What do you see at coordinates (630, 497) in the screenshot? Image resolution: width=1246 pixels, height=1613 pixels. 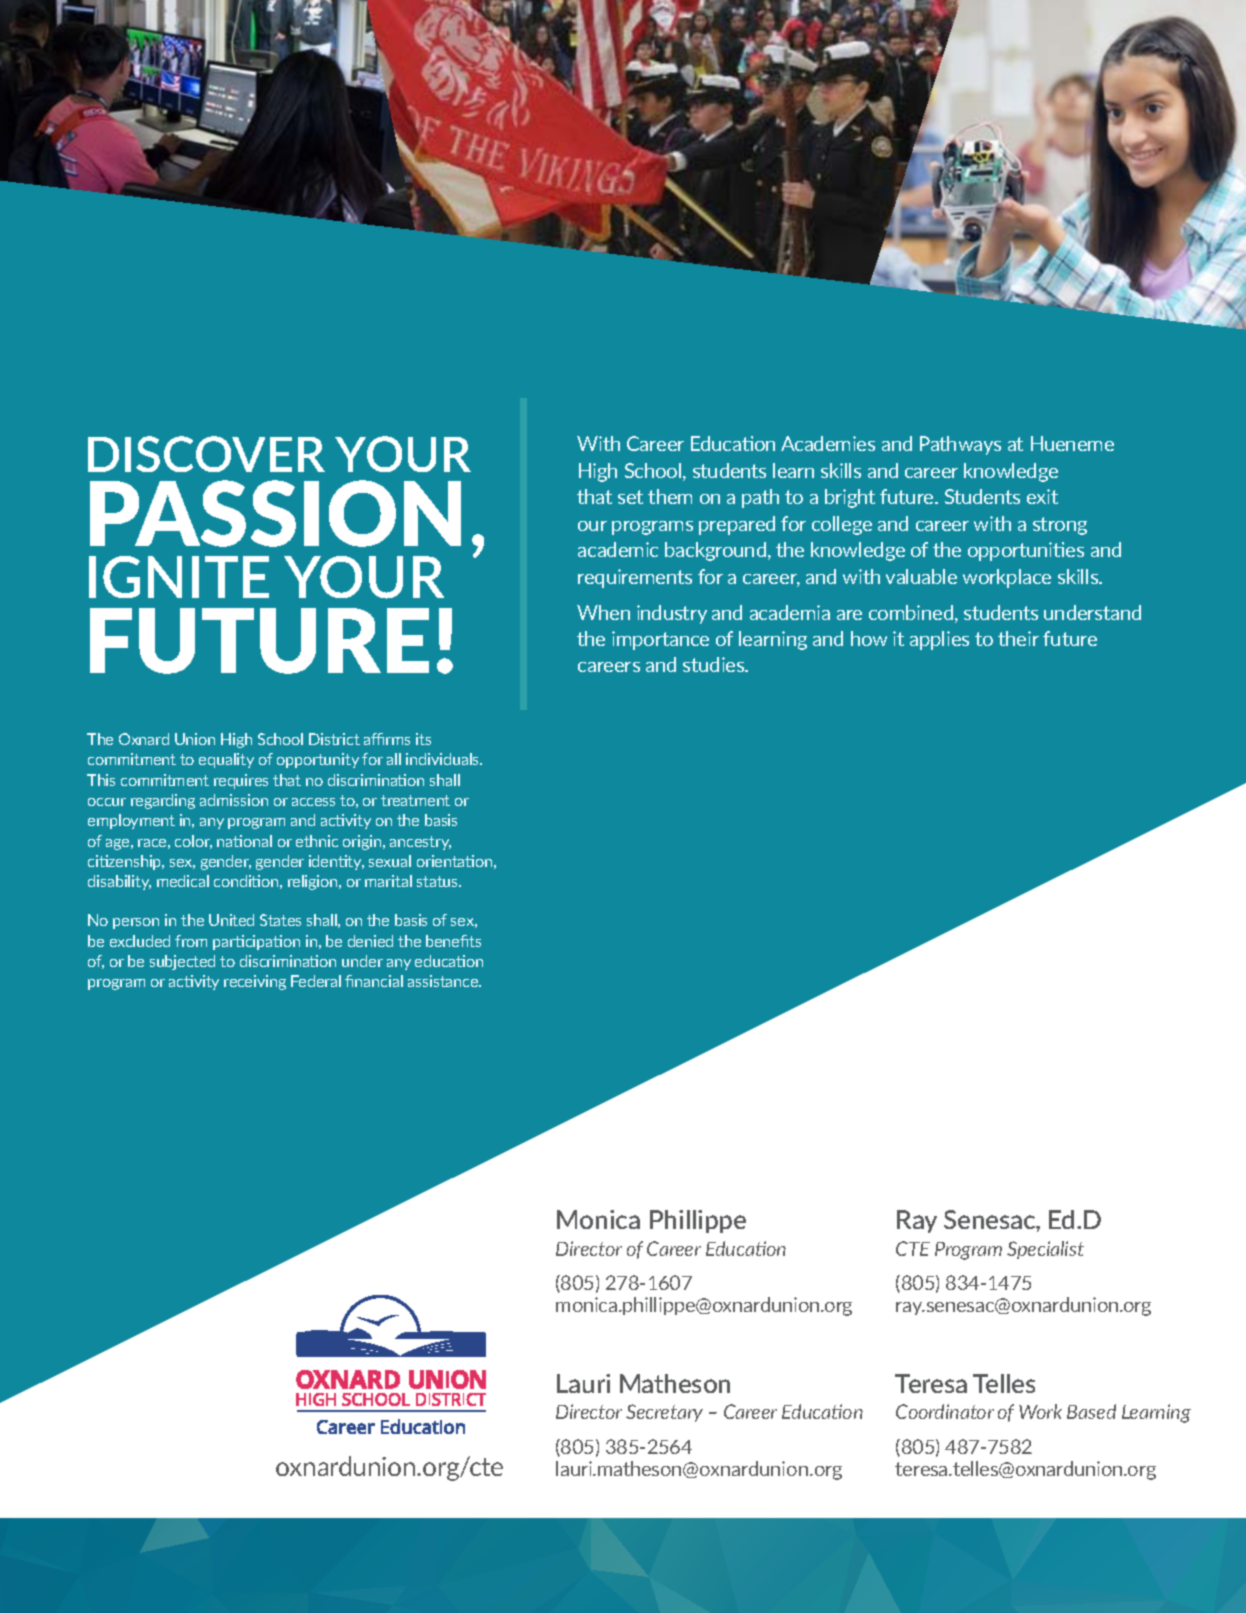 I see `set` at bounding box center [630, 497].
